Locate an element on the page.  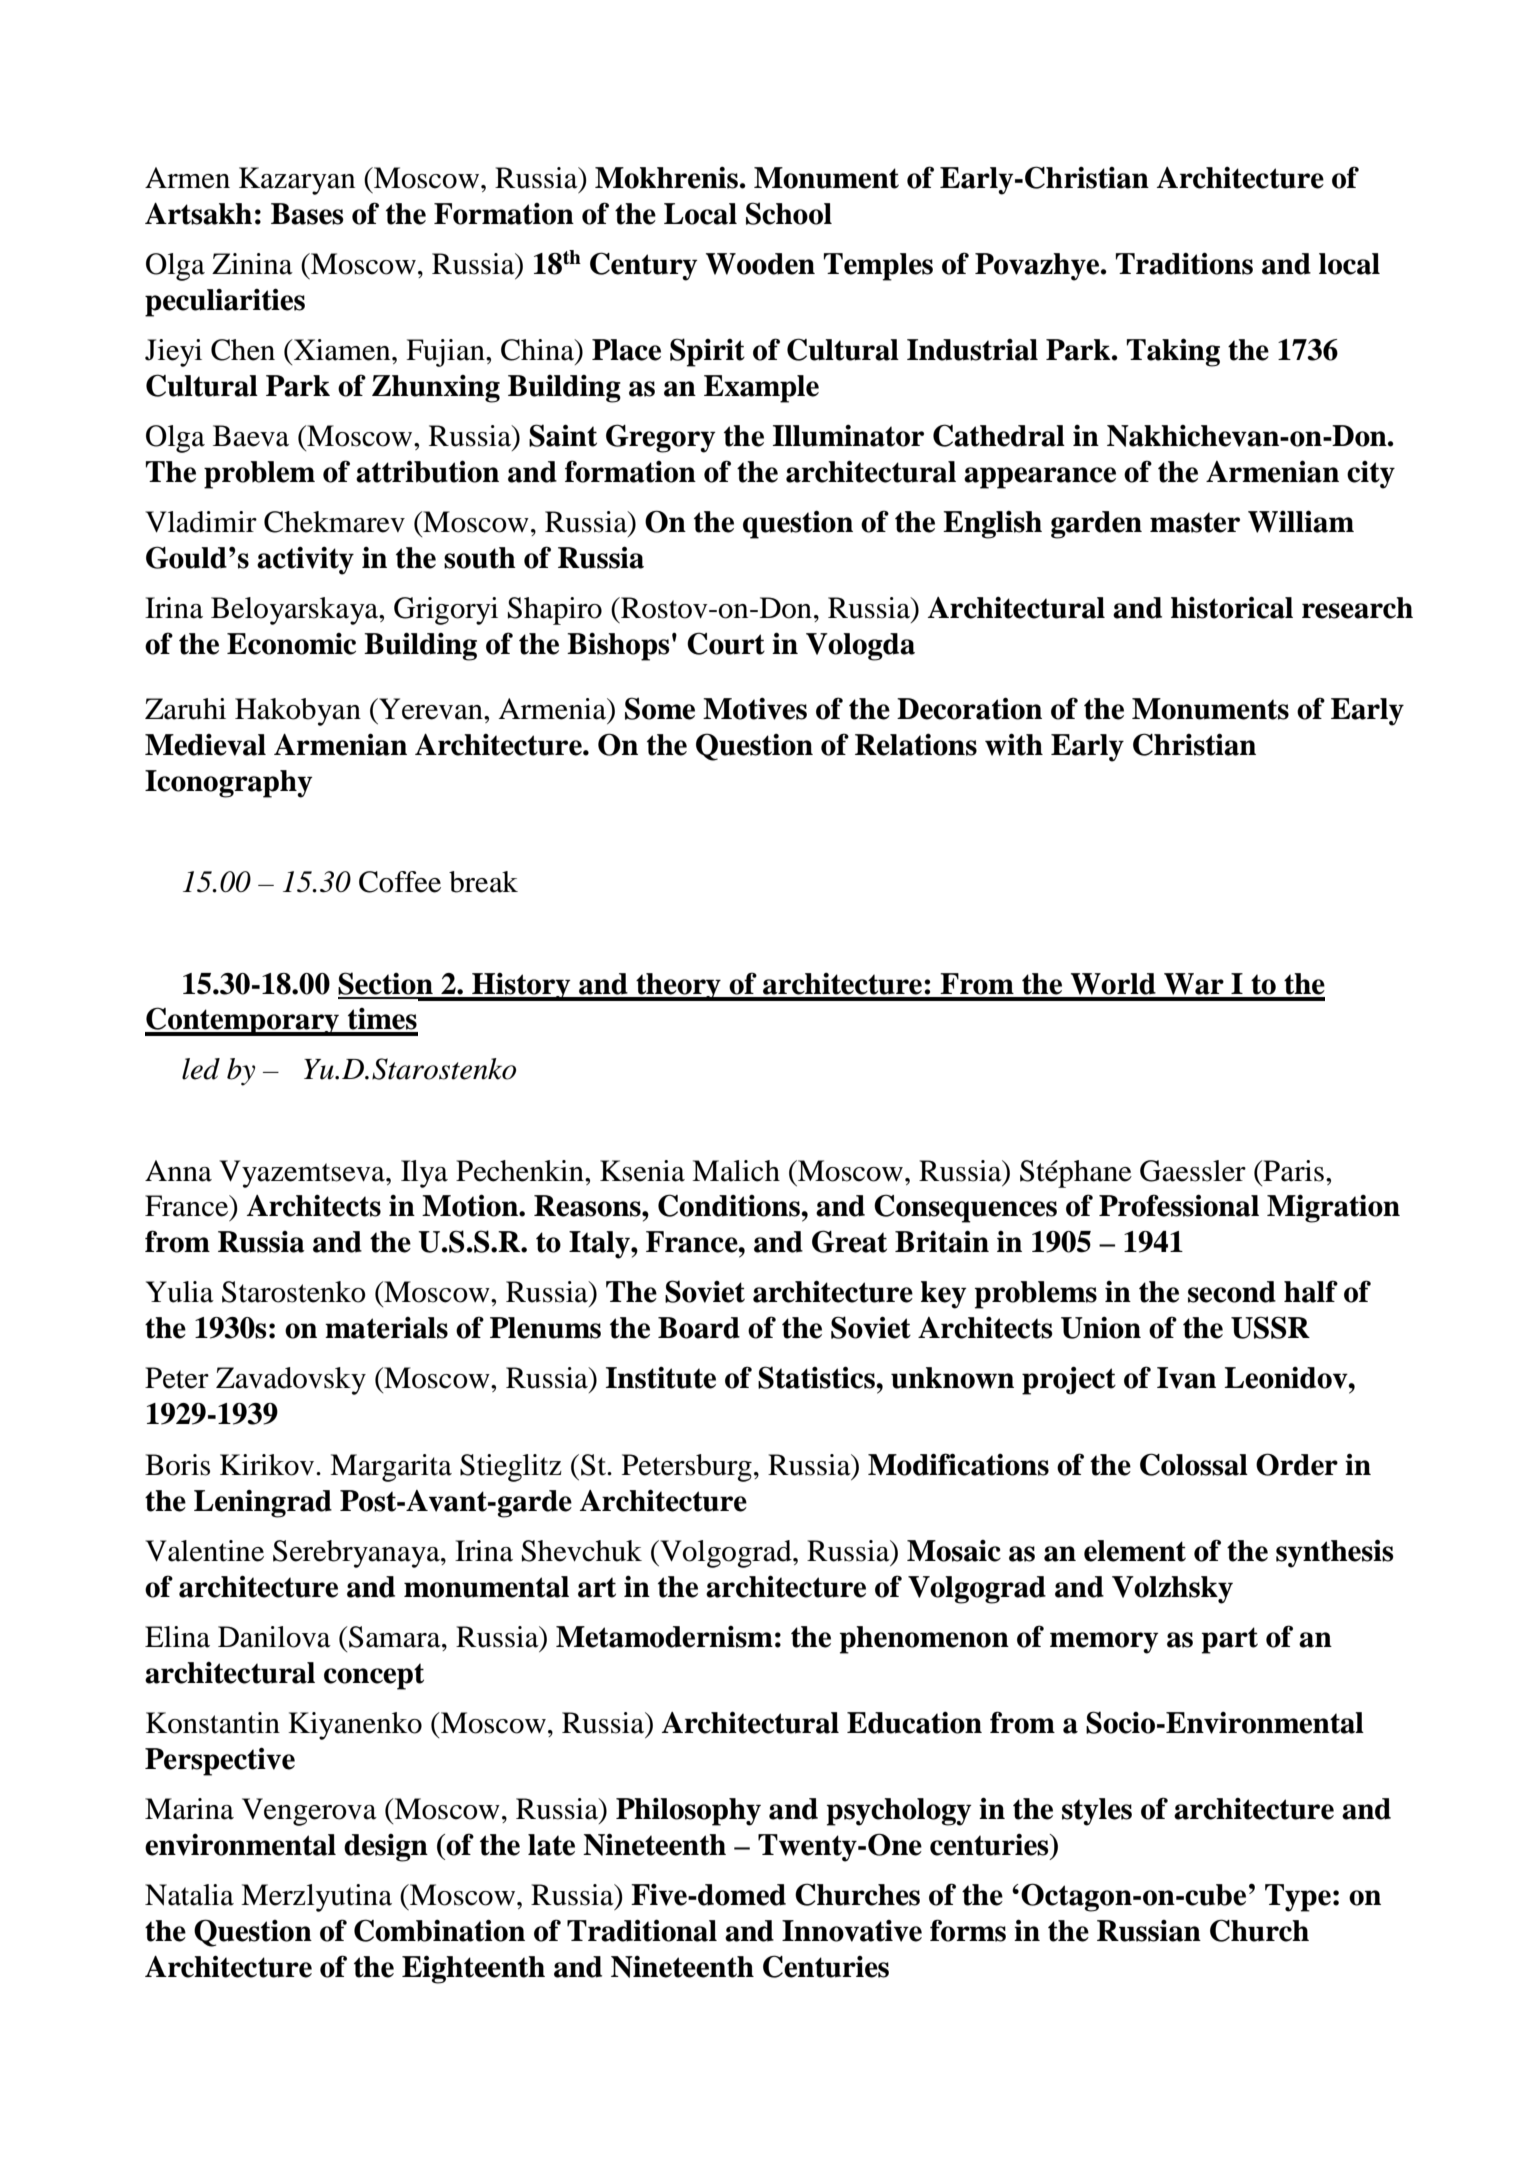
Traditions is located at coordinates (1184, 263).
